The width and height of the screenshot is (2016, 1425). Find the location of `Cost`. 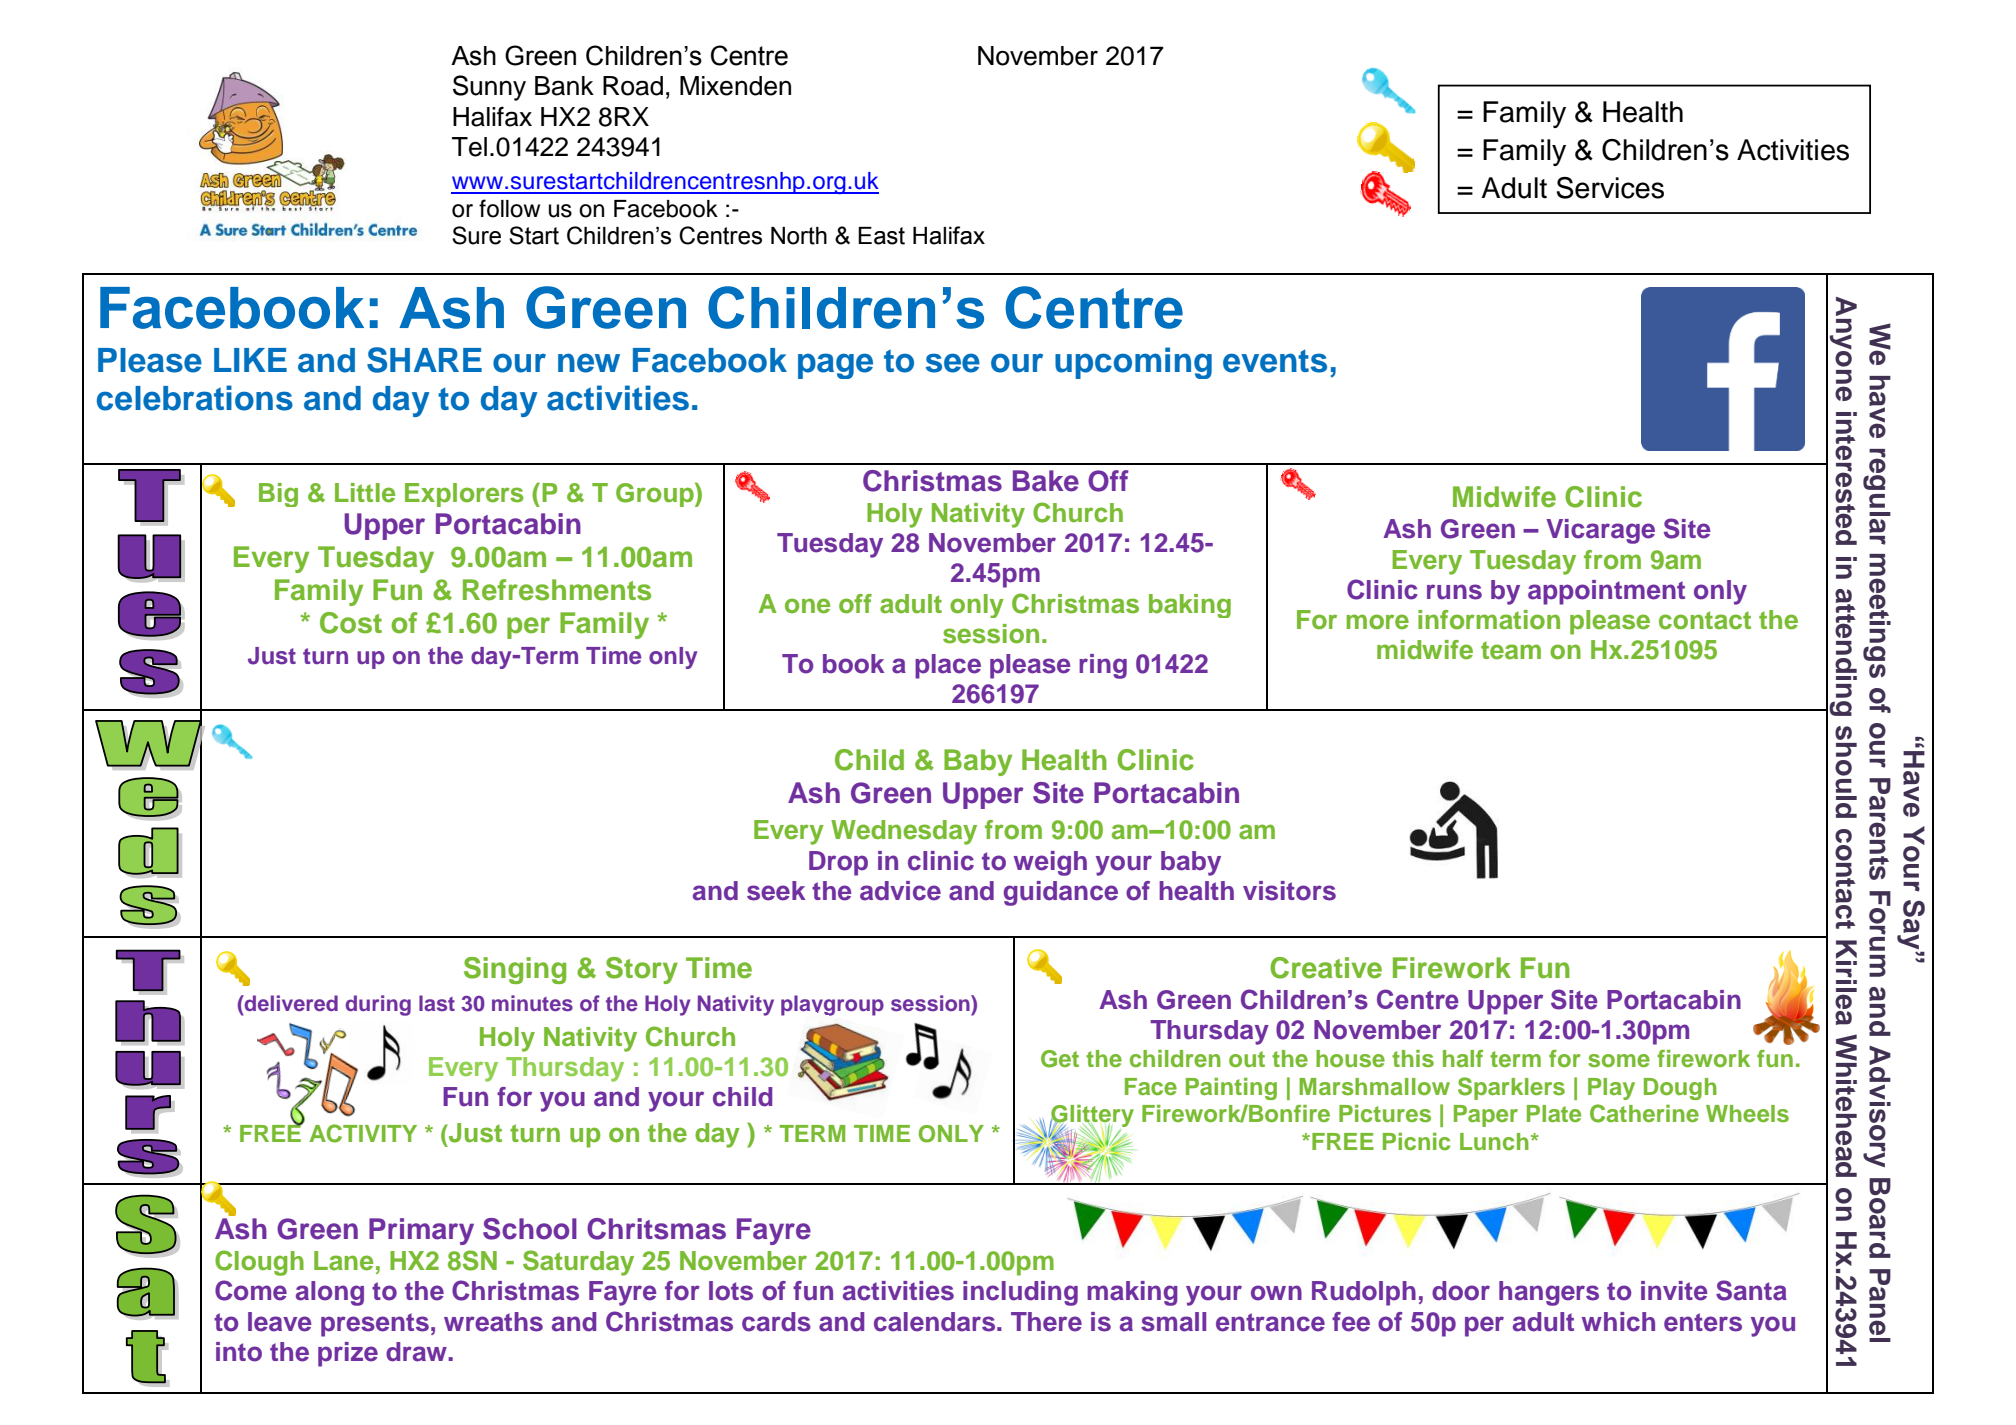

Cost is located at coordinates (351, 623).
